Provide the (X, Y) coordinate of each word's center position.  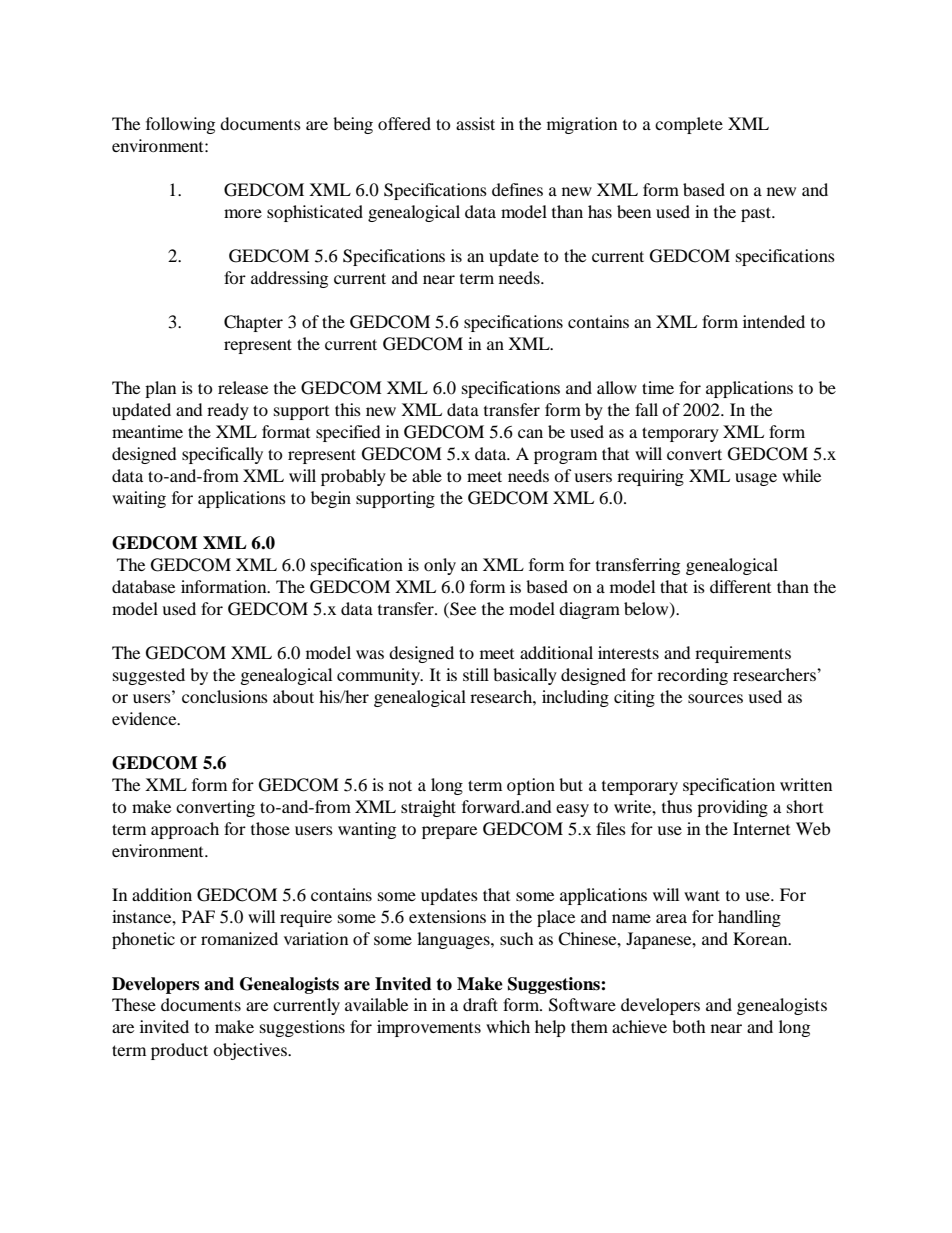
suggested (149, 676)
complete (689, 125)
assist (475, 123)
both (689, 1026)
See (462, 609)
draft (480, 1004)
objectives (251, 1051)
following (180, 125)
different (740, 586)
